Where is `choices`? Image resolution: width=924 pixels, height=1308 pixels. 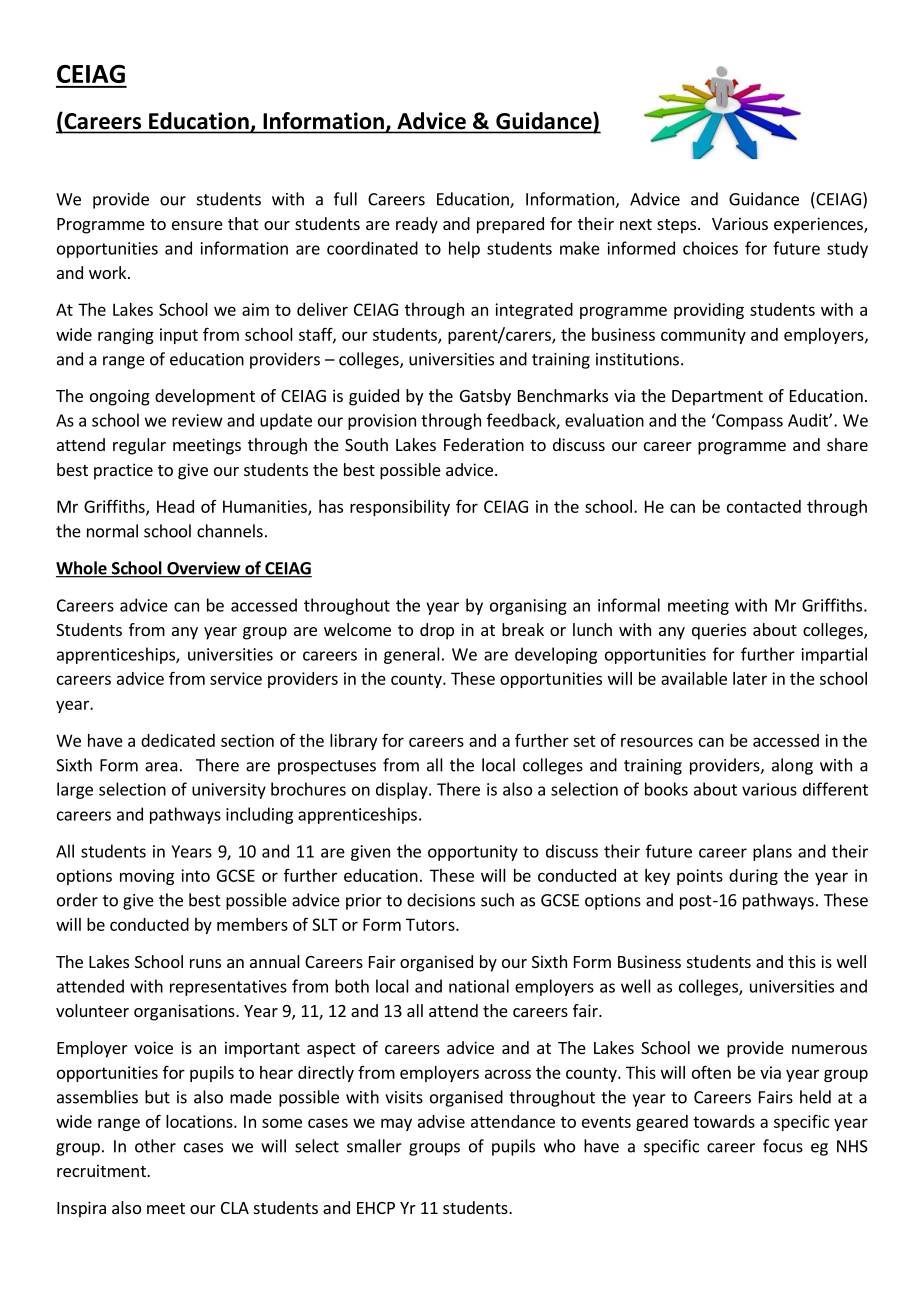
choices is located at coordinates (710, 248).
